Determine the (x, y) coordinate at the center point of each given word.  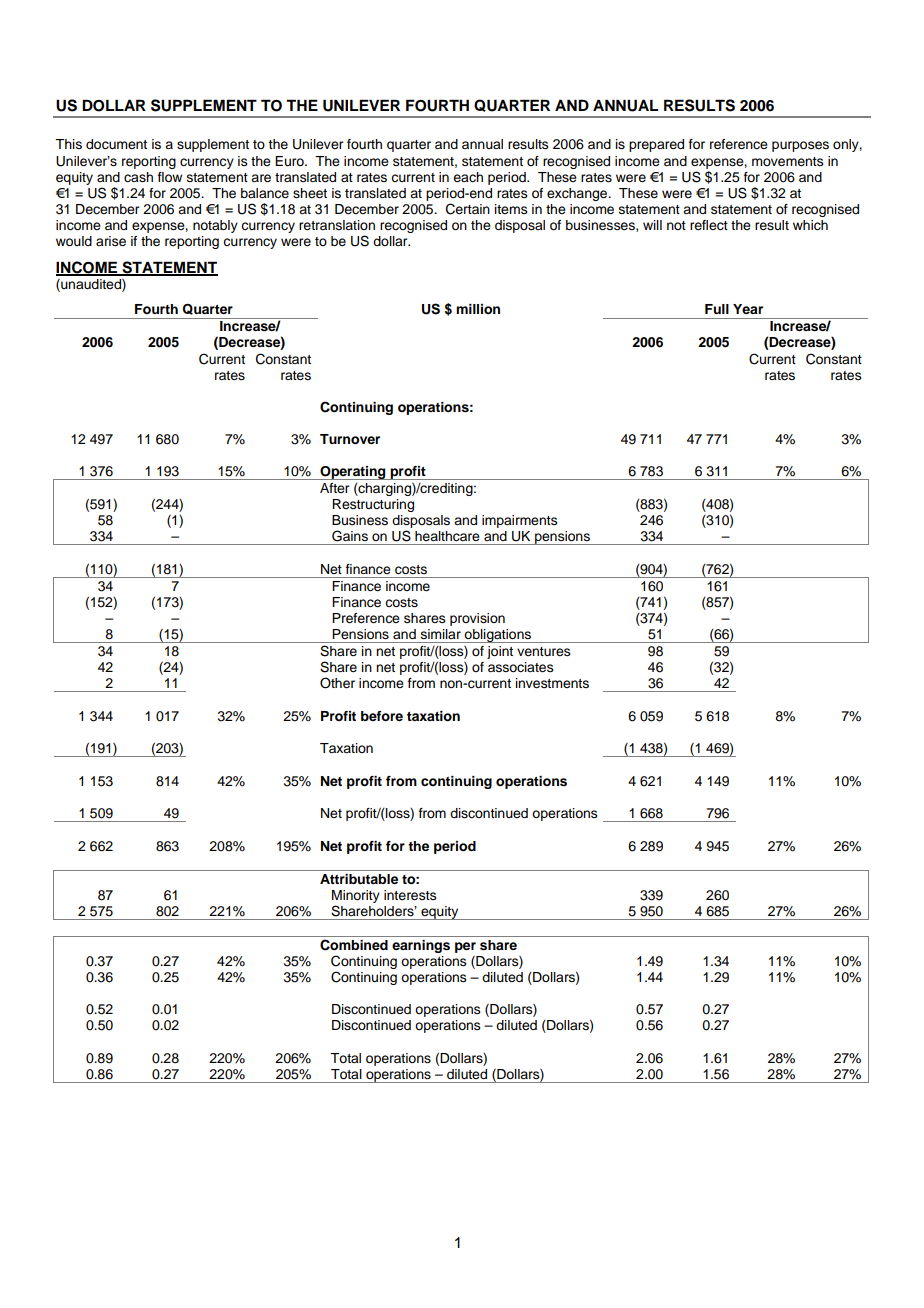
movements (788, 162)
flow (170, 177)
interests (410, 895)
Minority (356, 898)
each (468, 177)
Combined (354, 945)
